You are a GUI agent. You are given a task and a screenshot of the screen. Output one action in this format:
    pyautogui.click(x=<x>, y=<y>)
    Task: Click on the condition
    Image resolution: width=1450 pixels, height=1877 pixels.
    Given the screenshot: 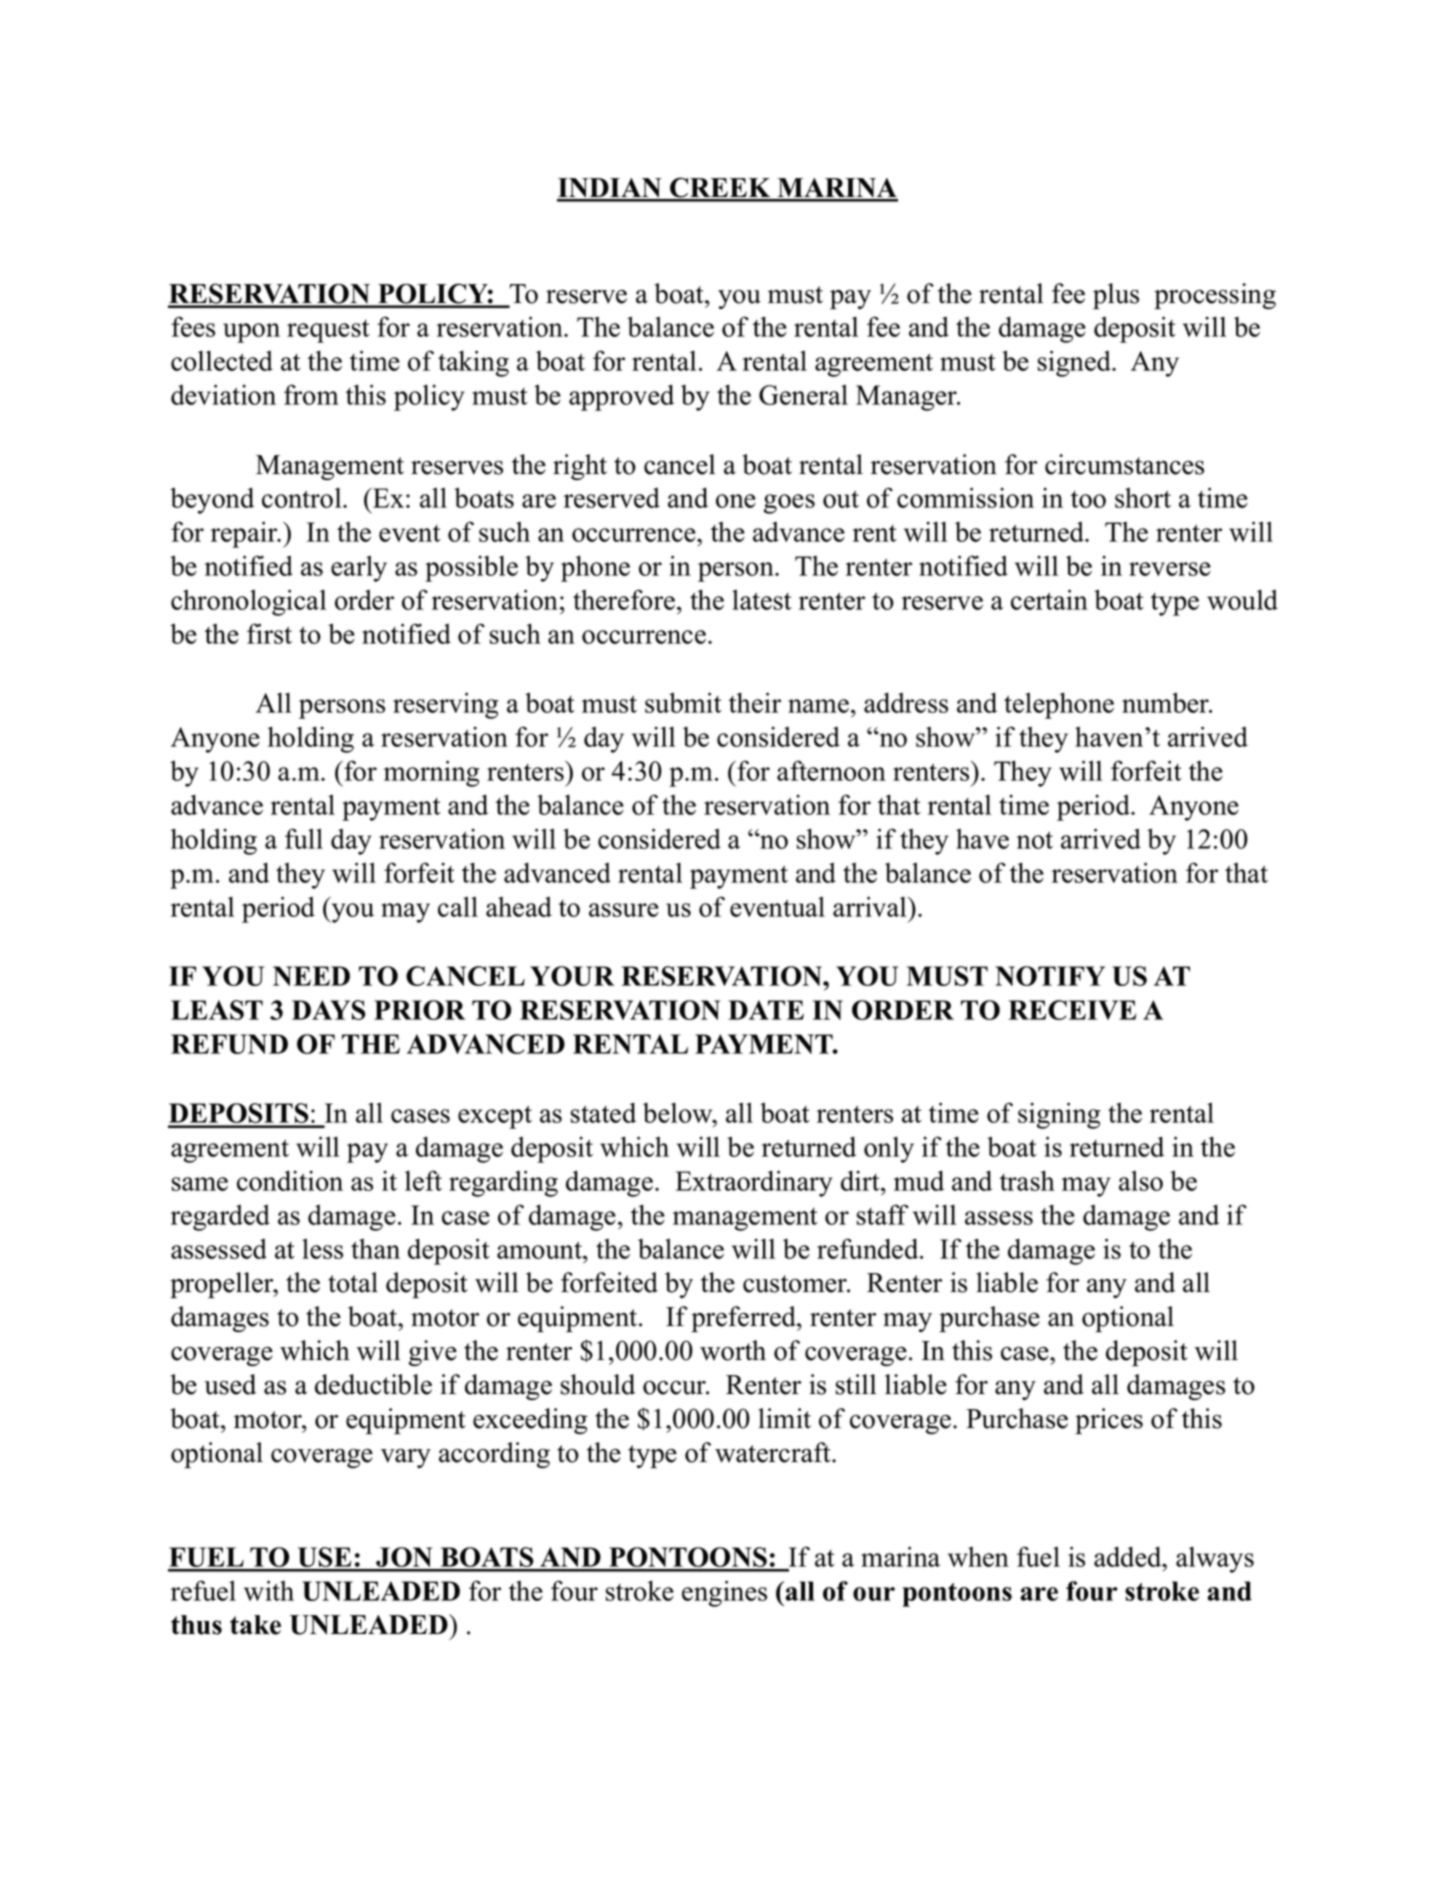 What is the action you would take?
    pyautogui.click(x=290, y=1180)
